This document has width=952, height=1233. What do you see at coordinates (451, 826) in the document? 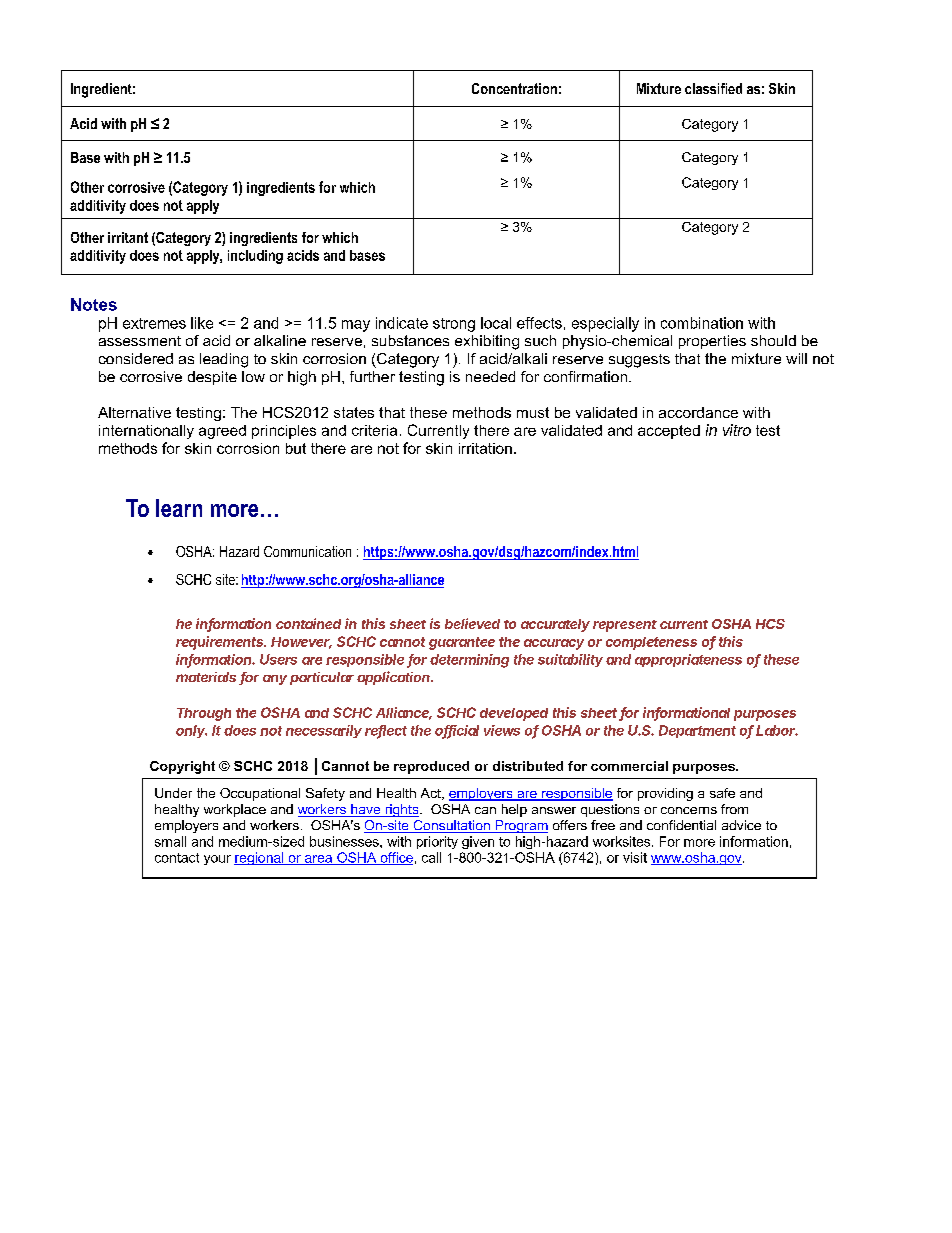
I see `Consultation` at bounding box center [451, 826].
